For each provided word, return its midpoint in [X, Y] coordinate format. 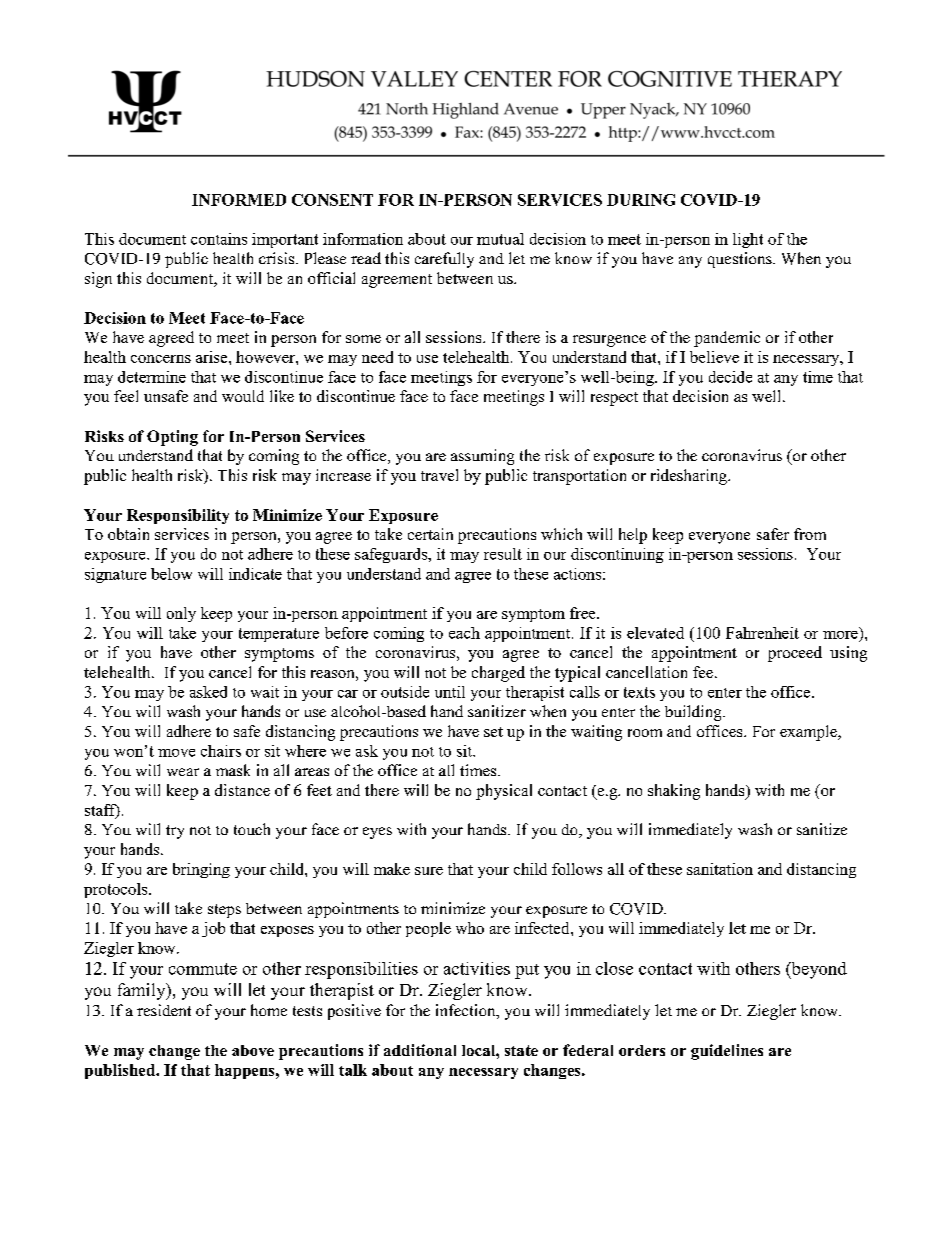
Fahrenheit [762, 633]
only [181, 614]
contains [219, 239]
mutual [500, 239]
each [464, 633]
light [748, 240]
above [253, 1050]
